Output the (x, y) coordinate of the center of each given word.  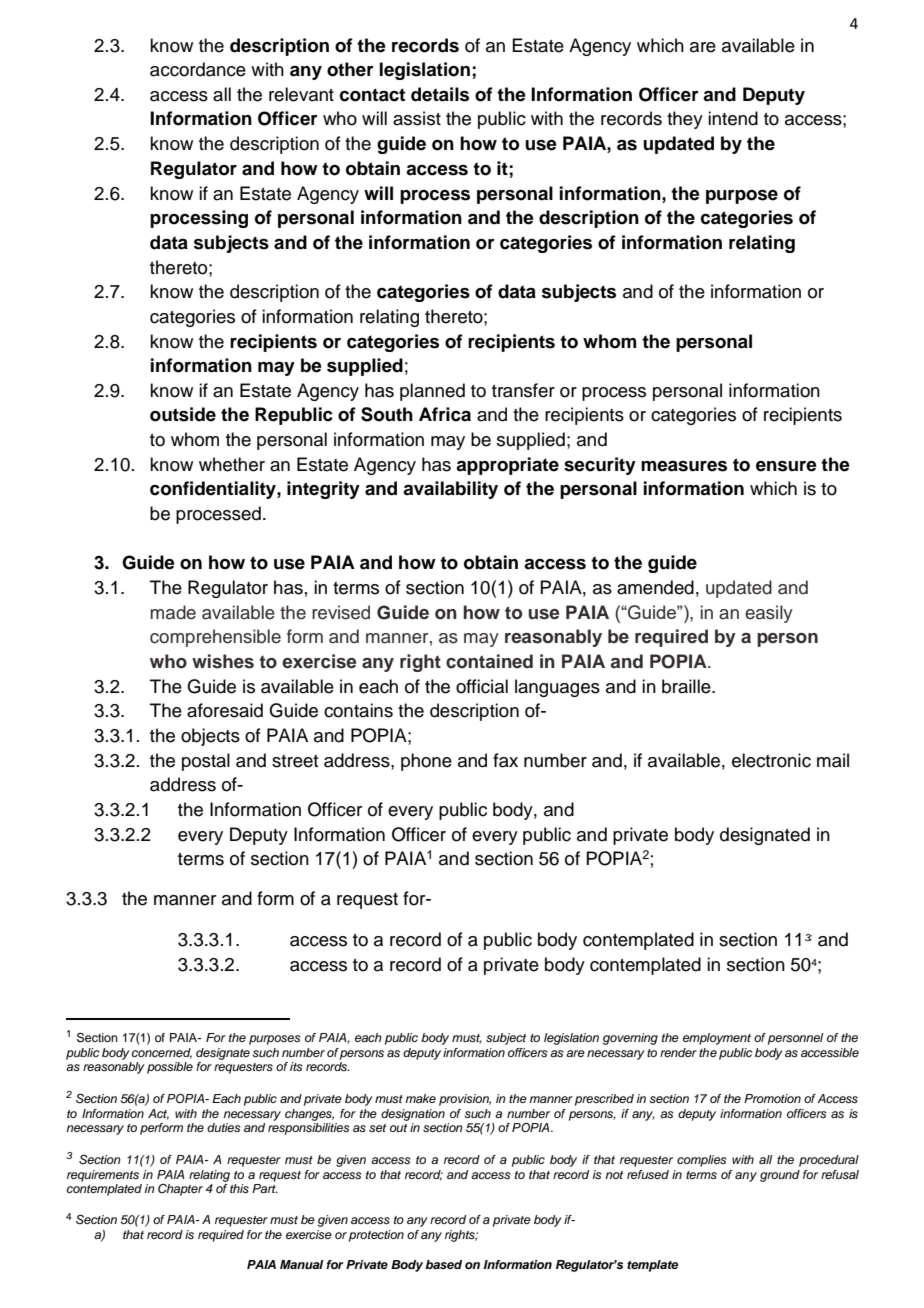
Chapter (180, 1190)
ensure (786, 466)
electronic (771, 760)
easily (769, 614)
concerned (162, 1053)
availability (450, 490)
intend (733, 118)
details (440, 94)
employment (717, 1039)
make (420, 1098)
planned (432, 392)
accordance (198, 69)
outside (183, 414)
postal (206, 762)
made (173, 612)
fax (505, 760)
